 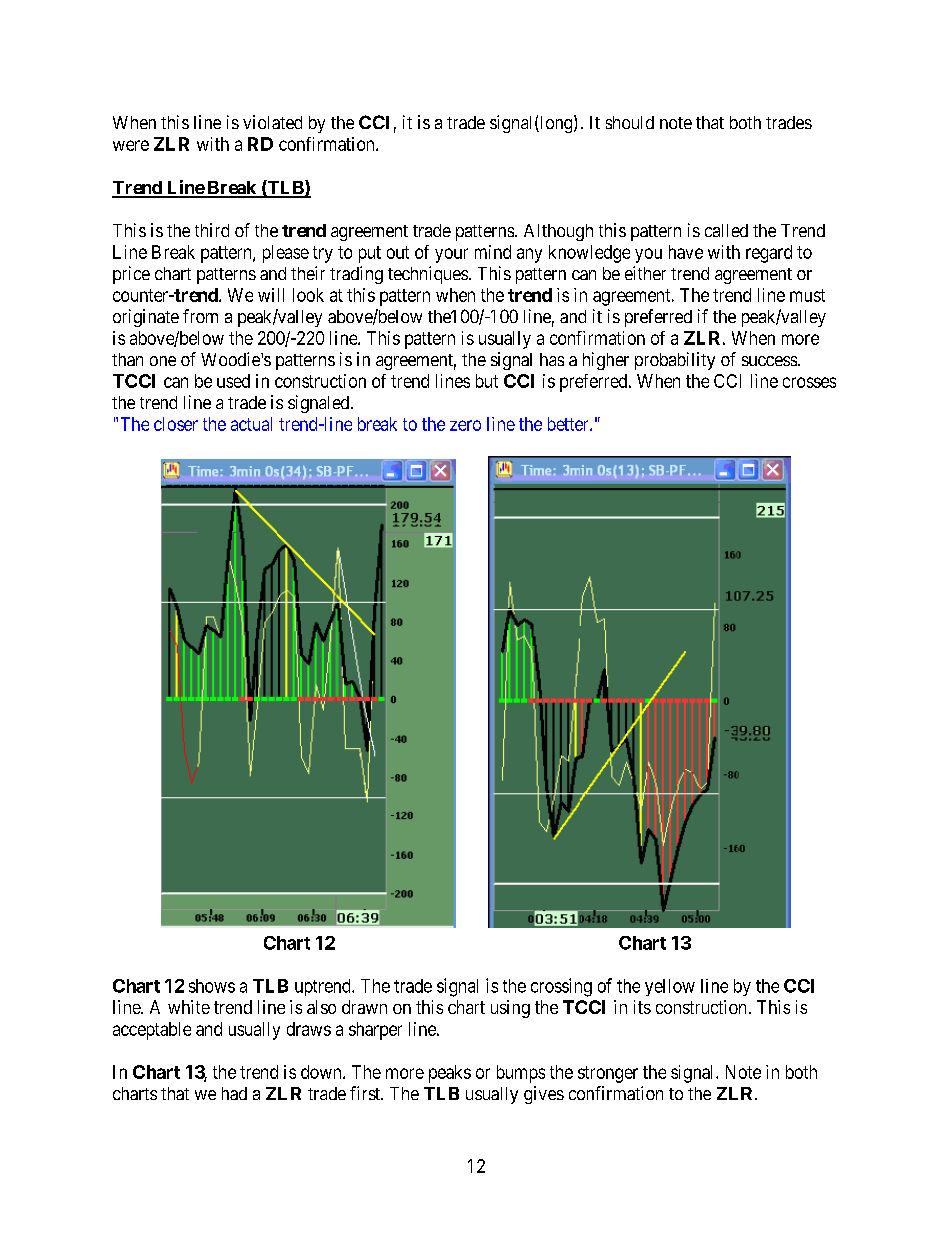 What do you see at coordinates (630, 122) in the page?
I see `should` at bounding box center [630, 122].
